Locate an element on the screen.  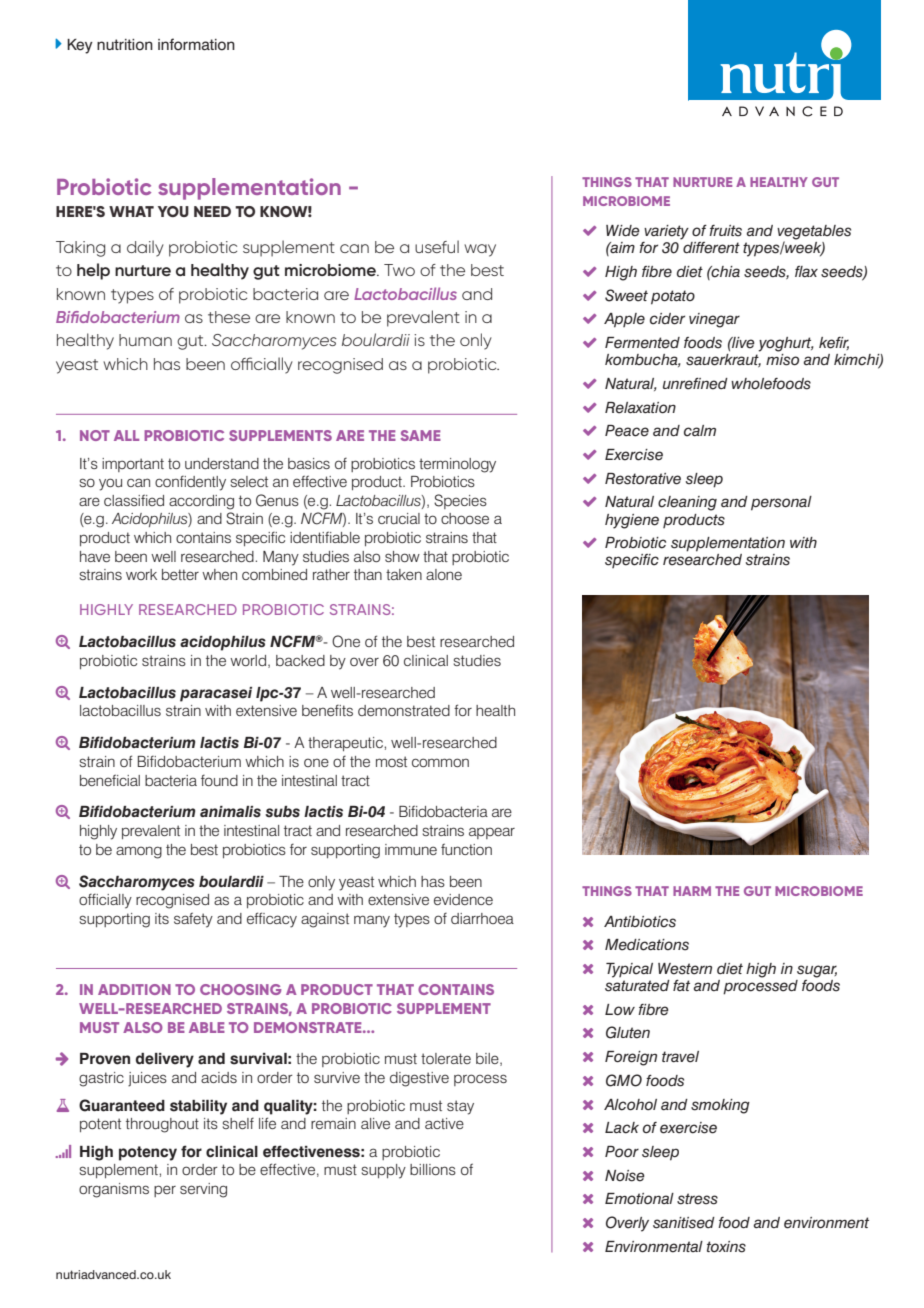
fruits is located at coordinates (725, 231).
